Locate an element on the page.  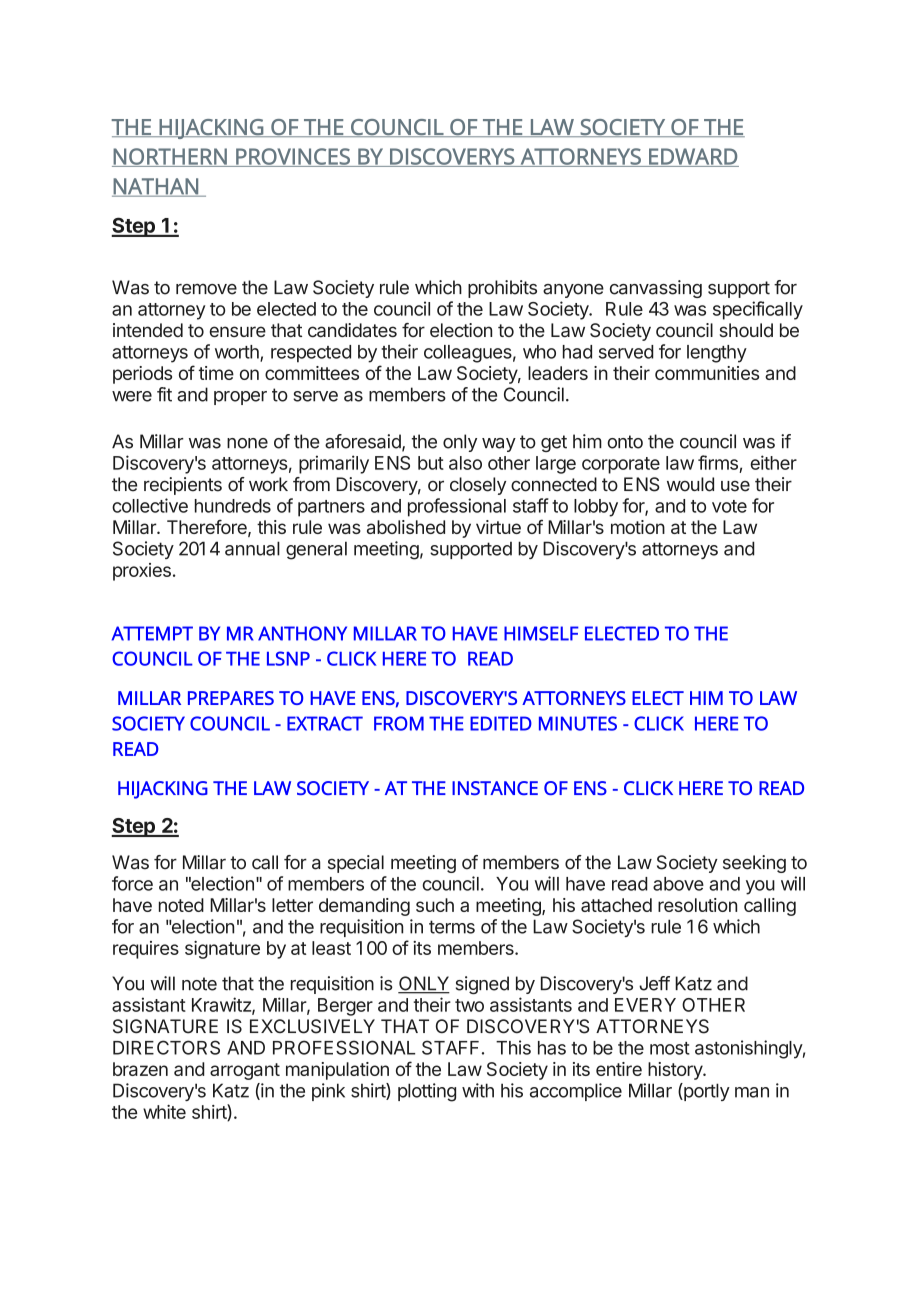
PREPARES is located at coordinates (231, 698).
